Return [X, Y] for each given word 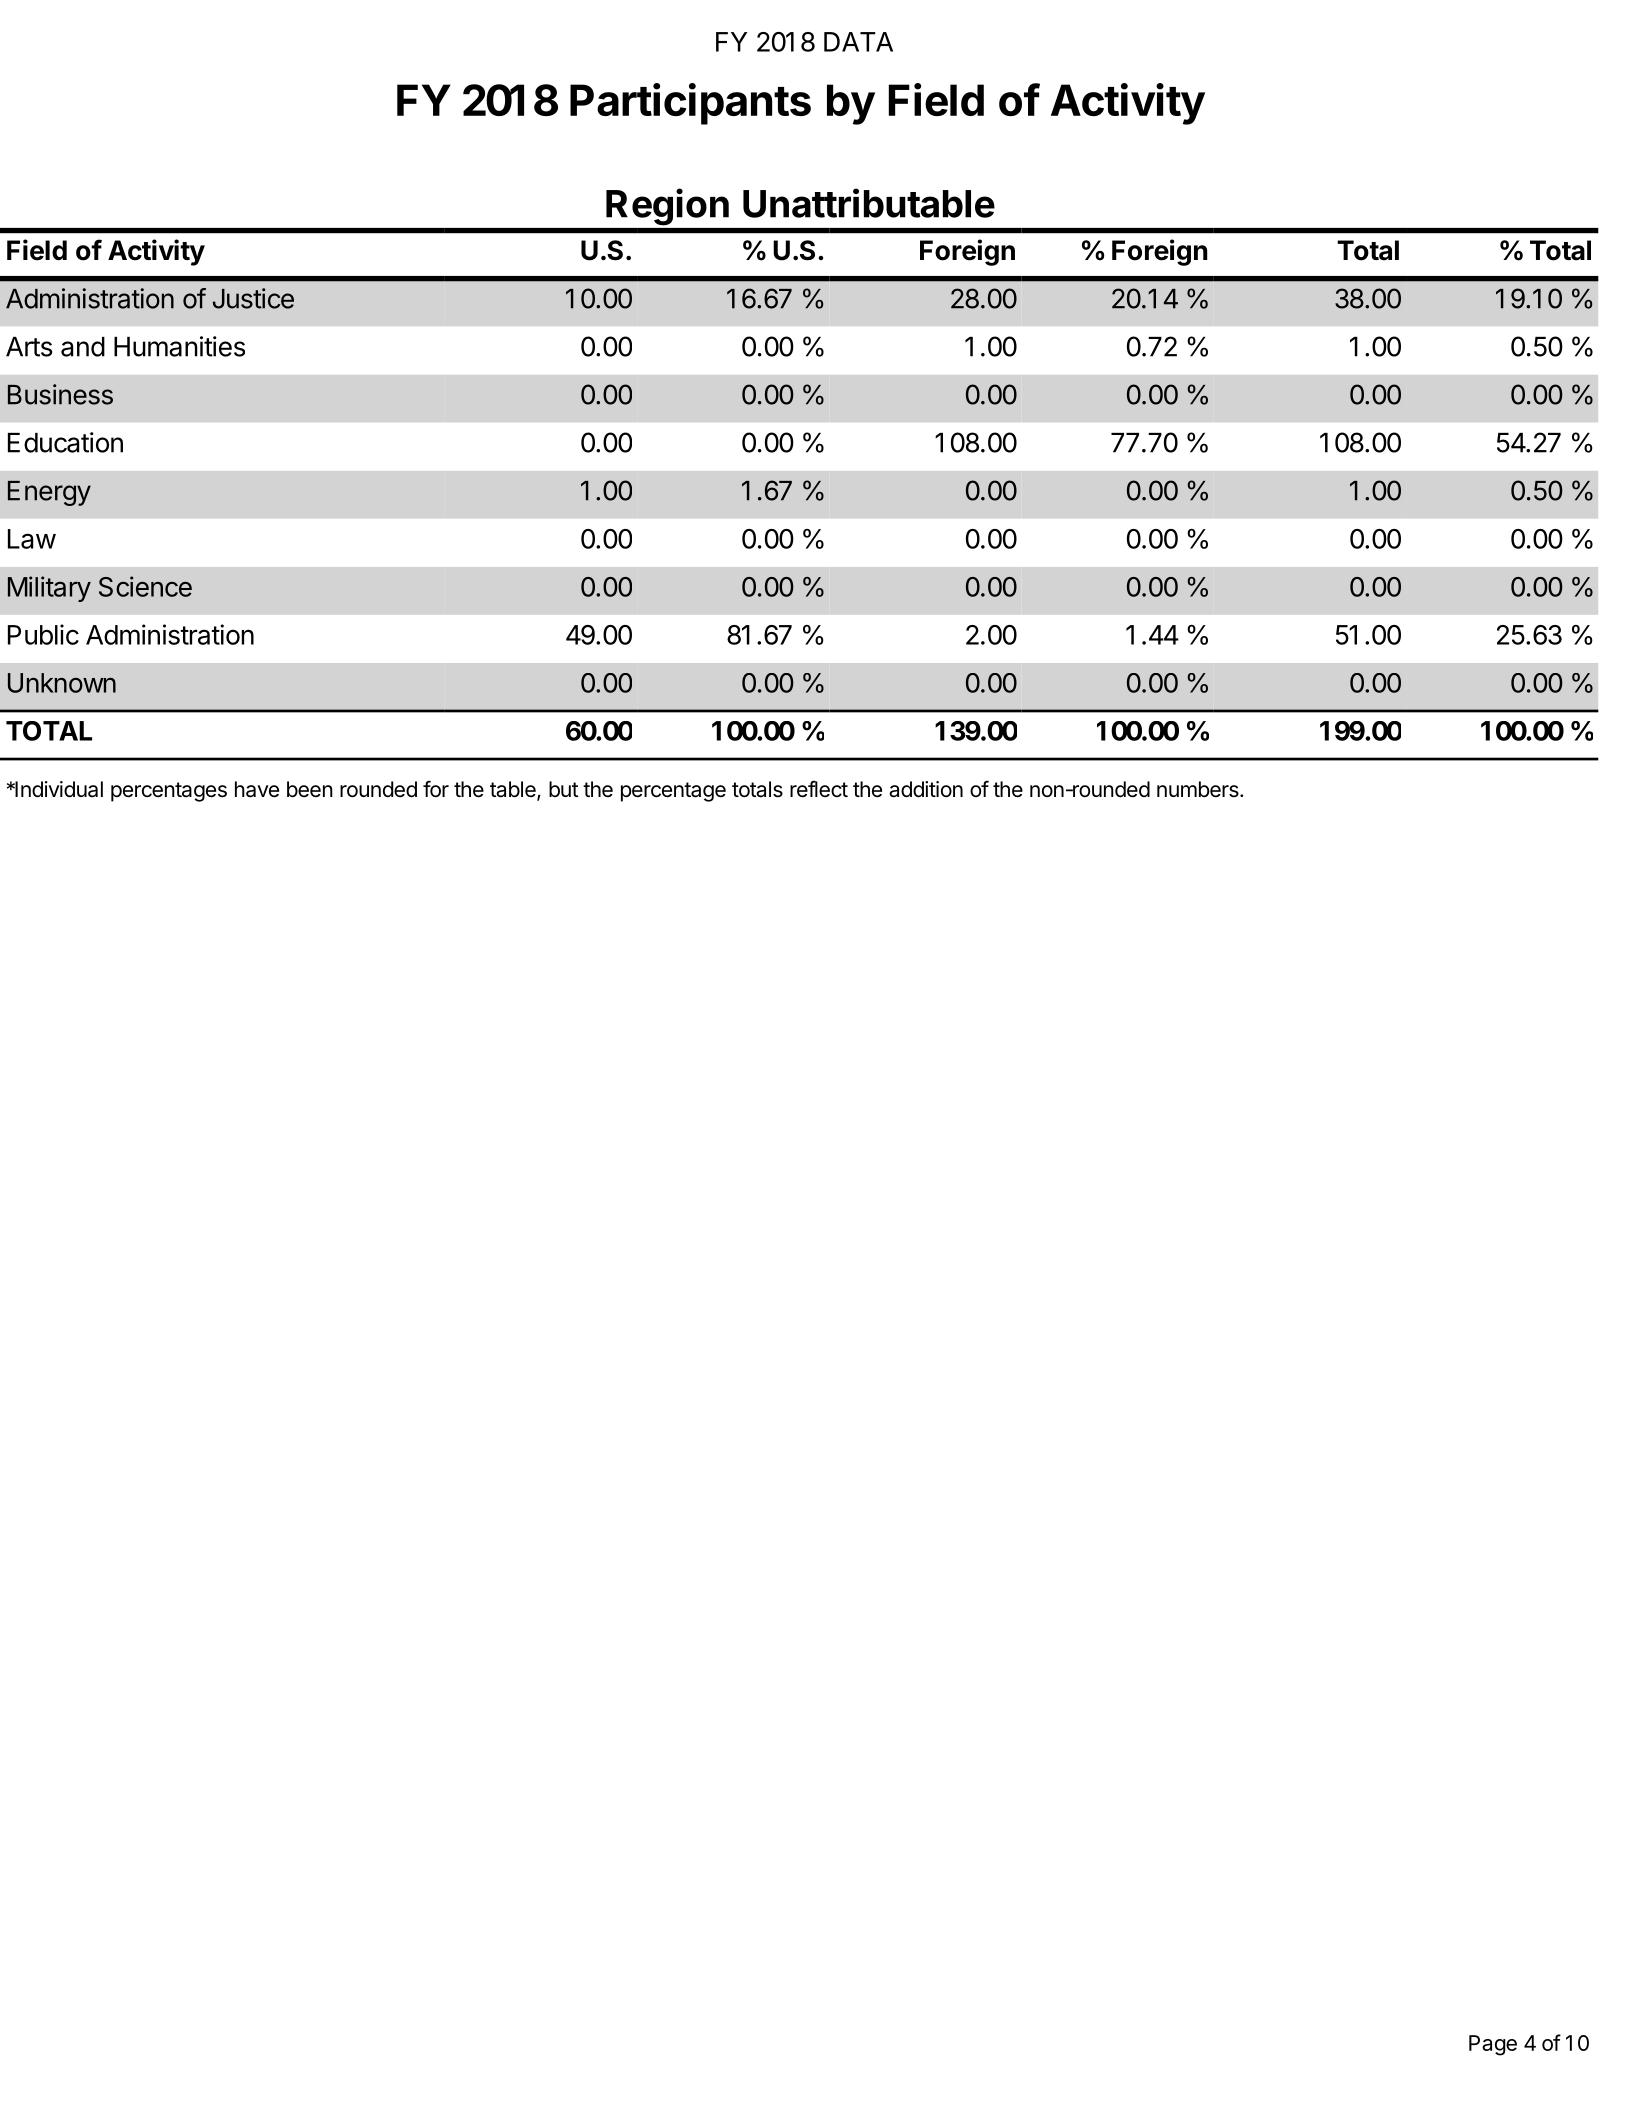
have [257, 789]
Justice [253, 298]
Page [1493, 2045]
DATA [858, 42]
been [310, 789]
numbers [1199, 789]
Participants [690, 104]
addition [926, 789]
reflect [819, 789]
